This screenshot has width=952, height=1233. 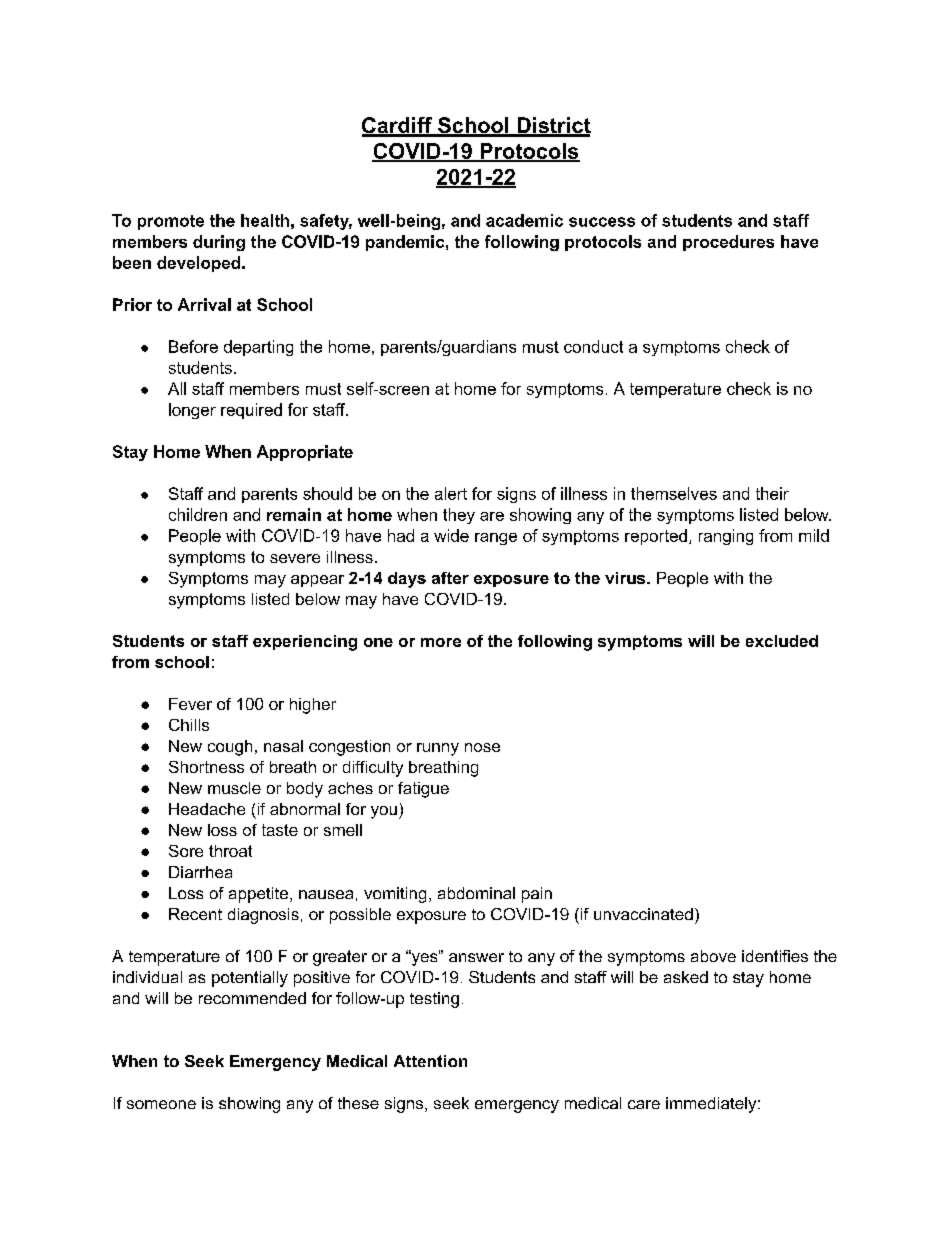 I want to click on their, so click(x=772, y=493).
